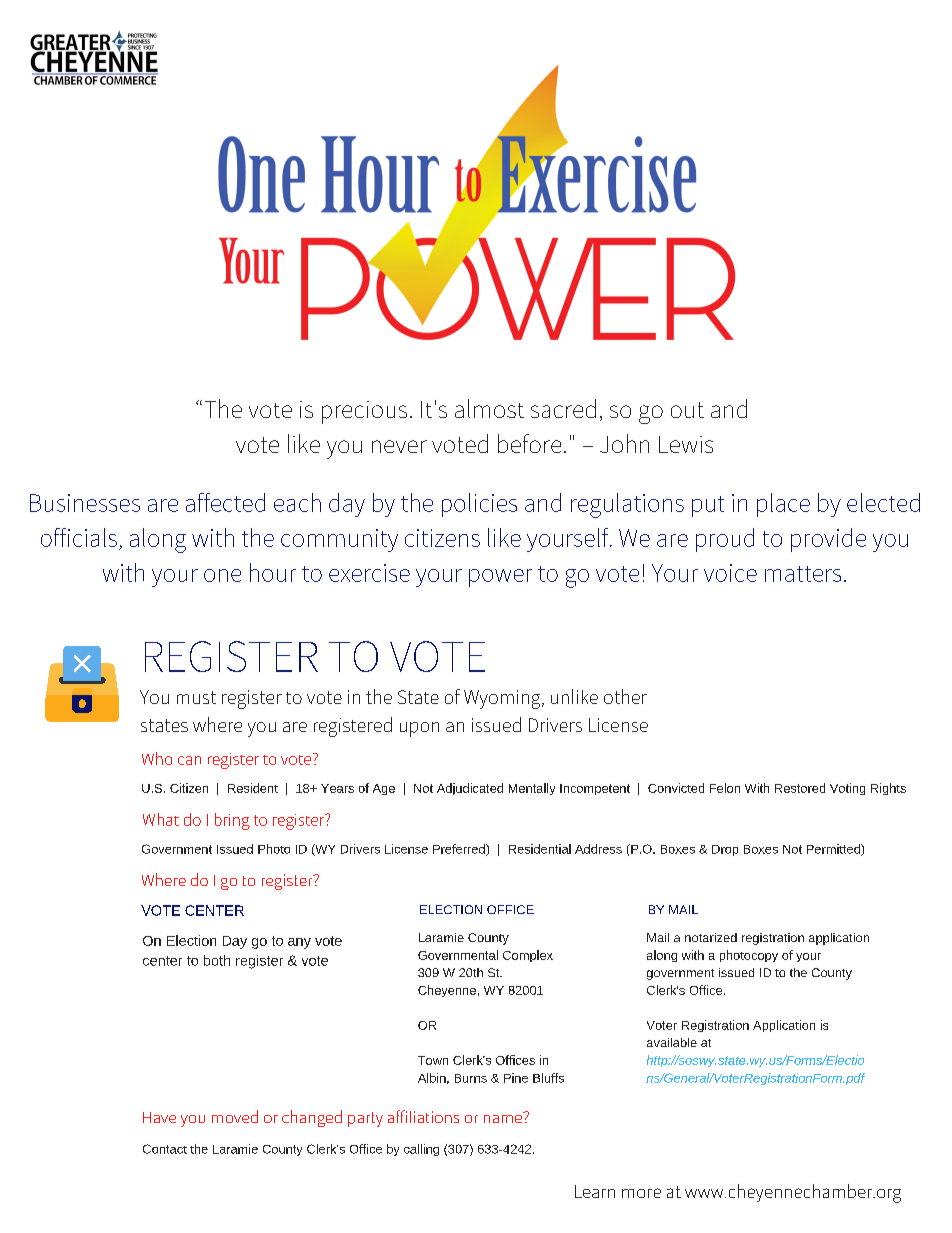  Describe the element at coordinates (686, 444) in the screenshot. I see `Lewis` at that location.
